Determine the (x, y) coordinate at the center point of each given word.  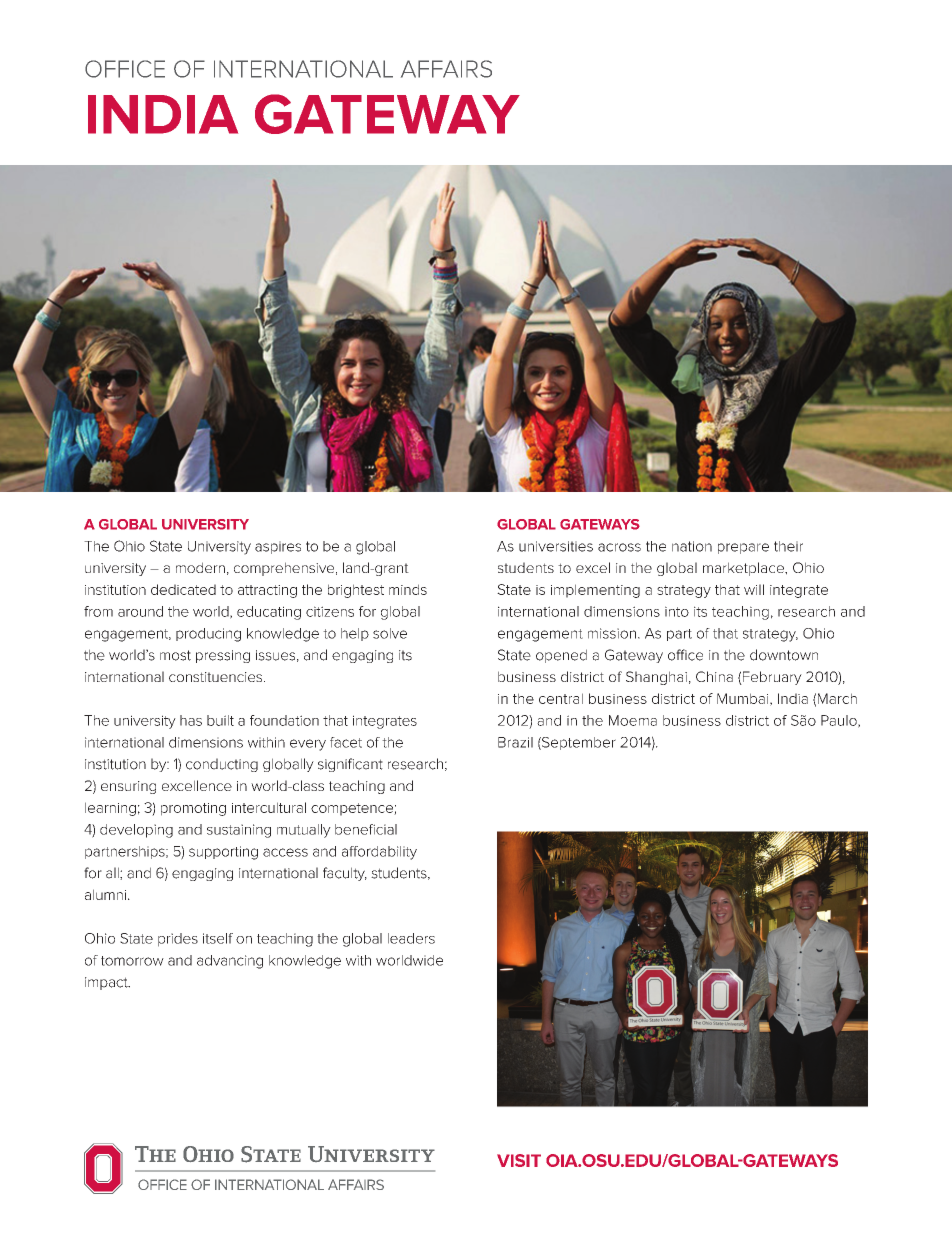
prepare (743, 548)
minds (408, 589)
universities (556, 546)
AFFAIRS (446, 69)
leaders (411, 938)
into (677, 611)
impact (107, 983)
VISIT (519, 1160)
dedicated (183, 589)
